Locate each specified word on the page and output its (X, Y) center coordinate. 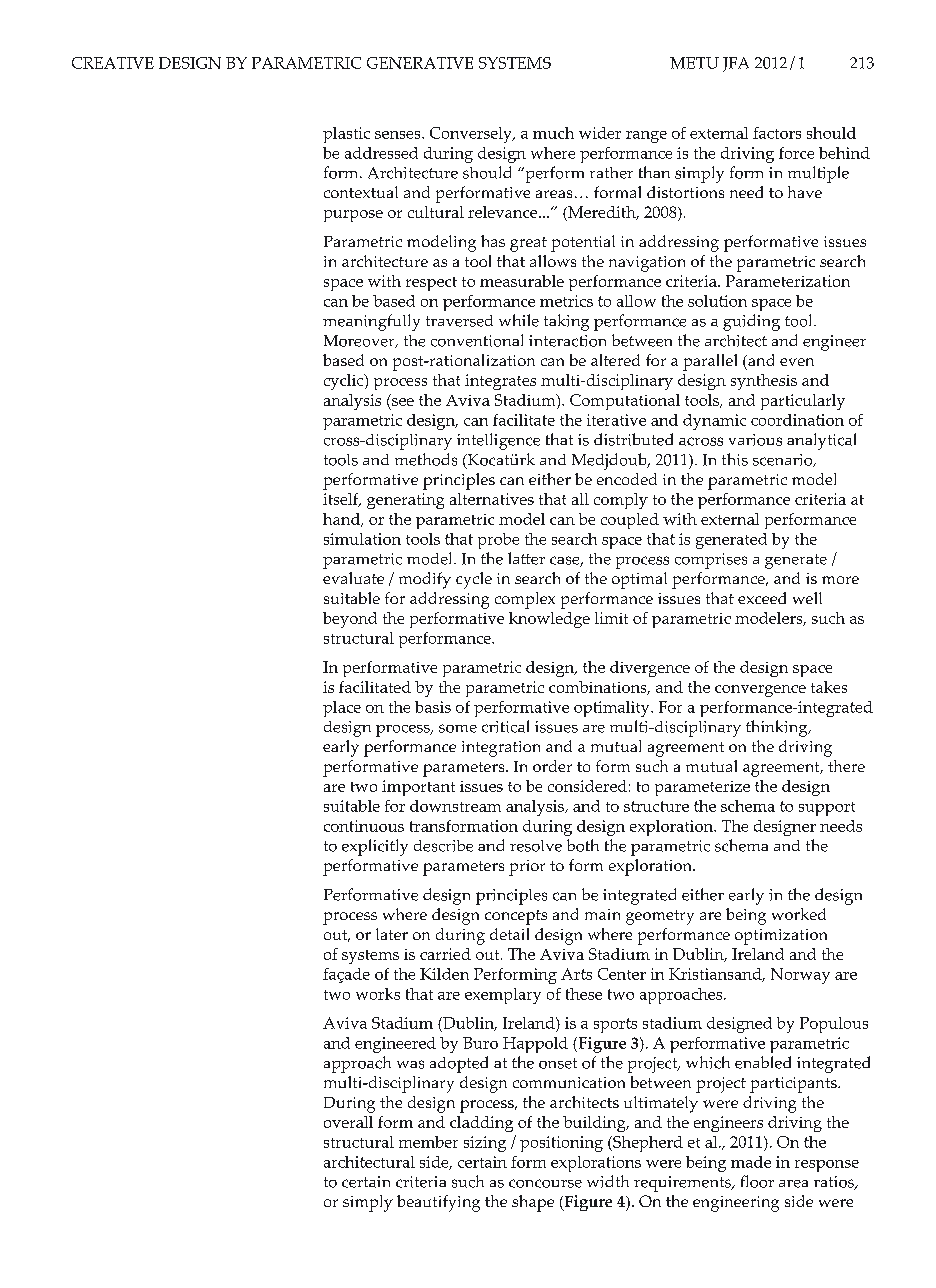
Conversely (472, 135)
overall (348, 1122)
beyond (350, 620)
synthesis (764, 382)
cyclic (345, 382)
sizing (485, 1144)
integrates (500, 382)
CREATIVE (113, 63)
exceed (762, 598)
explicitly (375, 847)
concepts (516, 917)
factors (777, 133)
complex (525, 600)
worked (799, 914)
